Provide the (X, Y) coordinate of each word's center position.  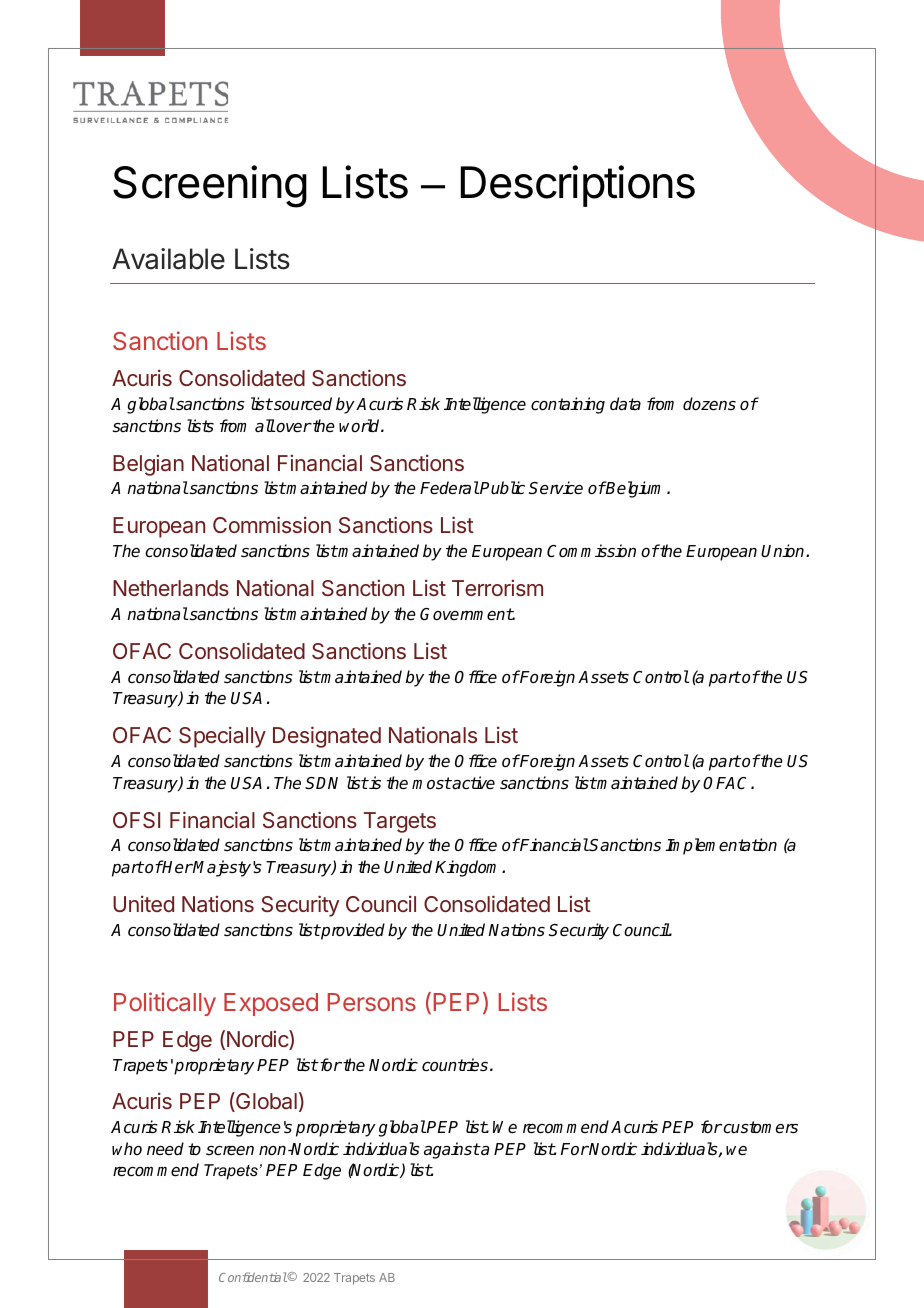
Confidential (253, 1277)
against (452, 1150)
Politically (165, 1004)
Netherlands (171, 588)
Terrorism (497, 588)
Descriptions (578, 186)
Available (168, 259)
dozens (709, 404)
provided (352, 931)
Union (784, 550)
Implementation (721, 846)
